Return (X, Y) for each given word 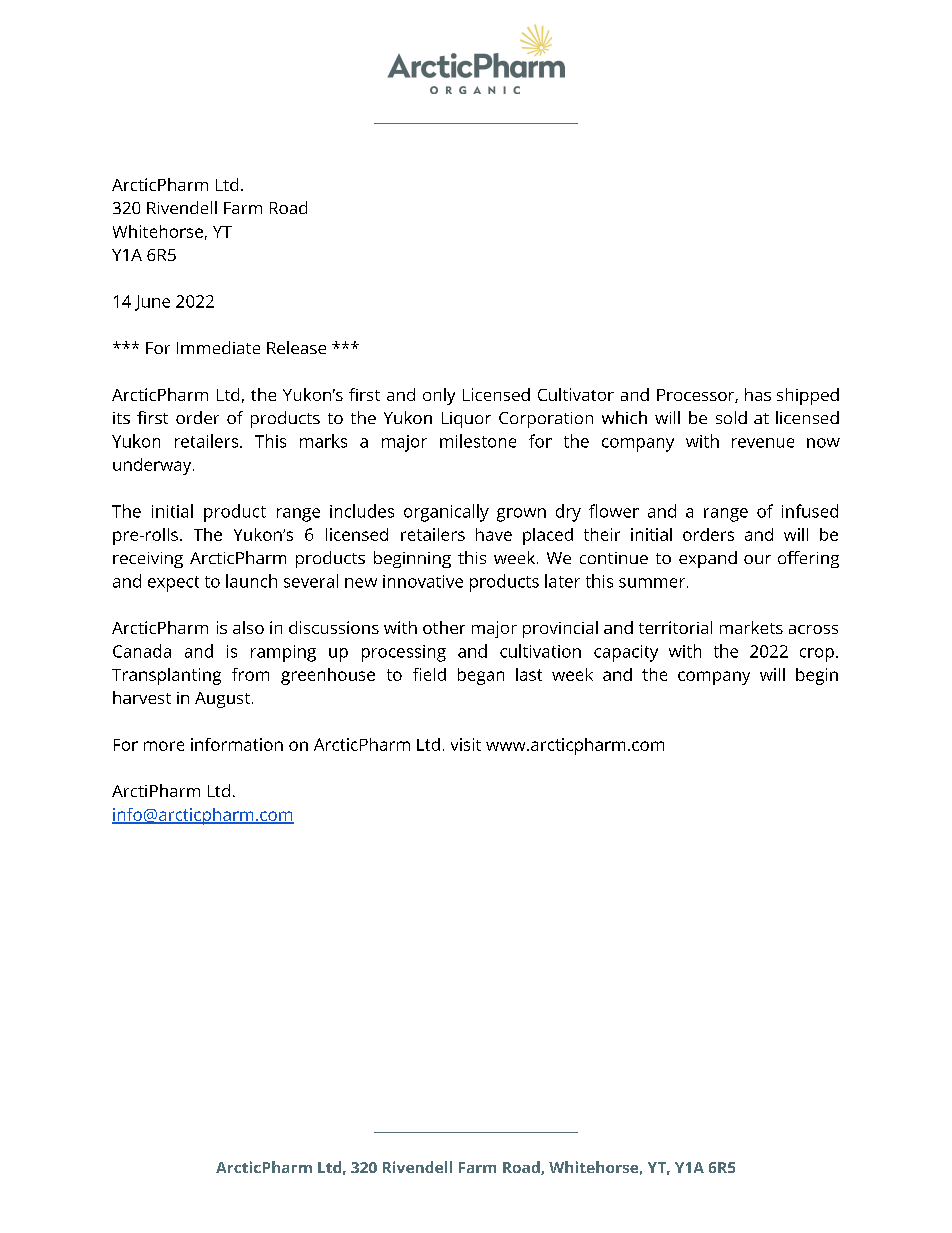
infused (810, 511)
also (248, 627)
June (152, 303)
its (121, 418)
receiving (148, 560)
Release (296, 347)
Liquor (466, 420)
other (444, 627)
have (494, 534)
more (164, 746)
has (758, 394)
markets (751, 627)
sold (731, 417)
